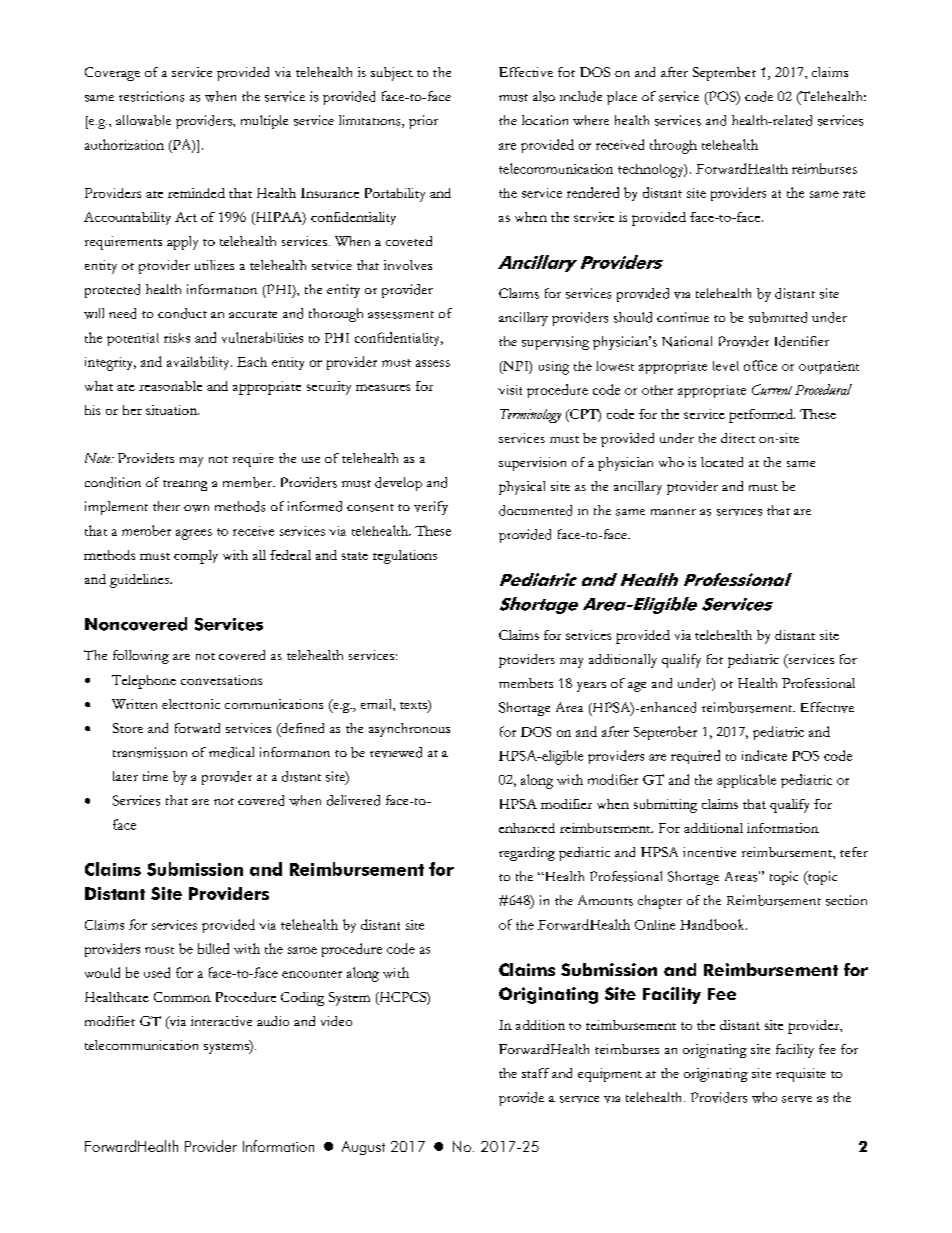 Image resolution: width=952 pixels, height=1233 pixels. I want to click on manner, so click(673, 512).
